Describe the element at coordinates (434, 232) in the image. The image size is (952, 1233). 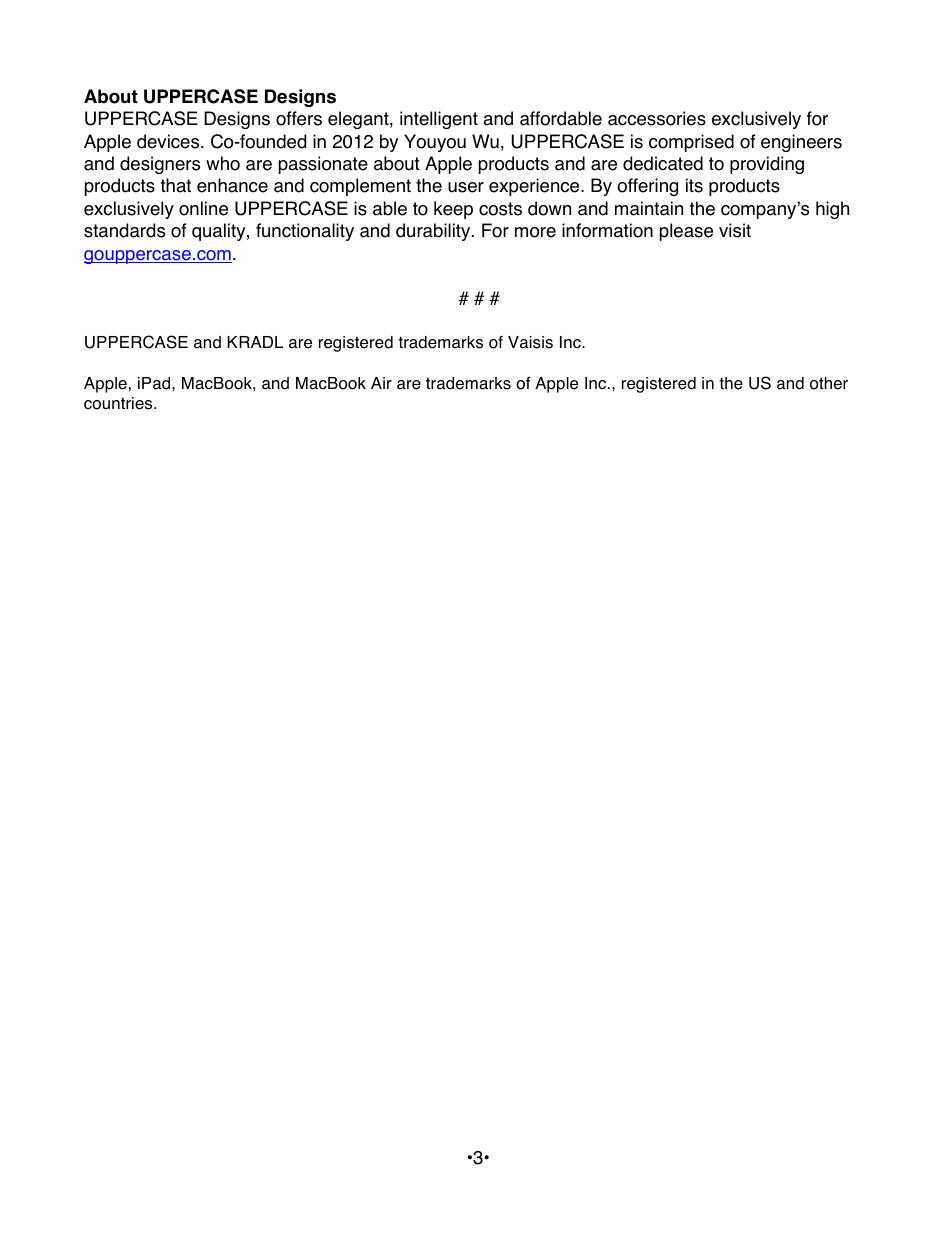
I see `durability` at that location.
